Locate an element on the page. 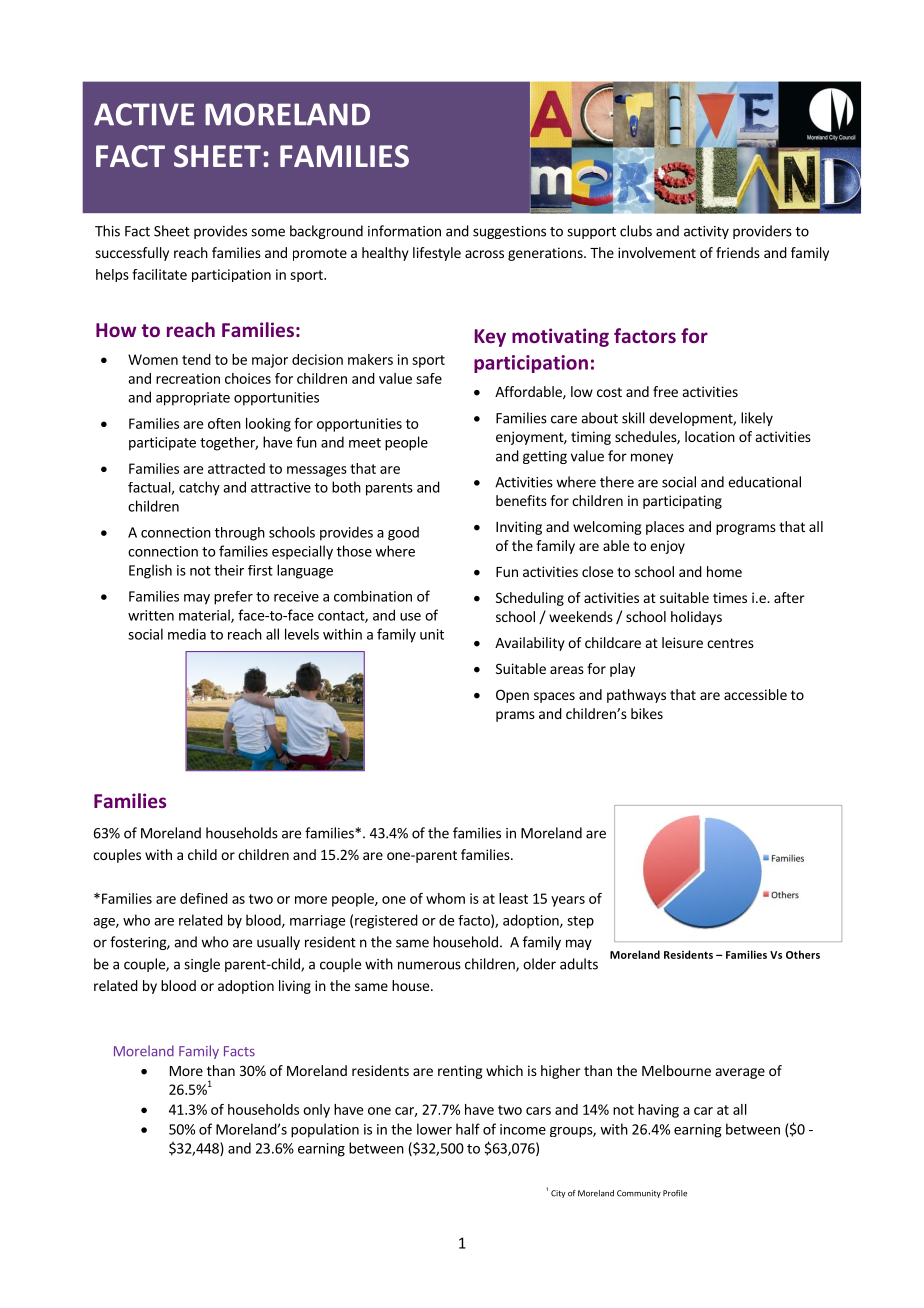 The height and width of the page is (1308, 924). media is located at coordinates (187, 634).
